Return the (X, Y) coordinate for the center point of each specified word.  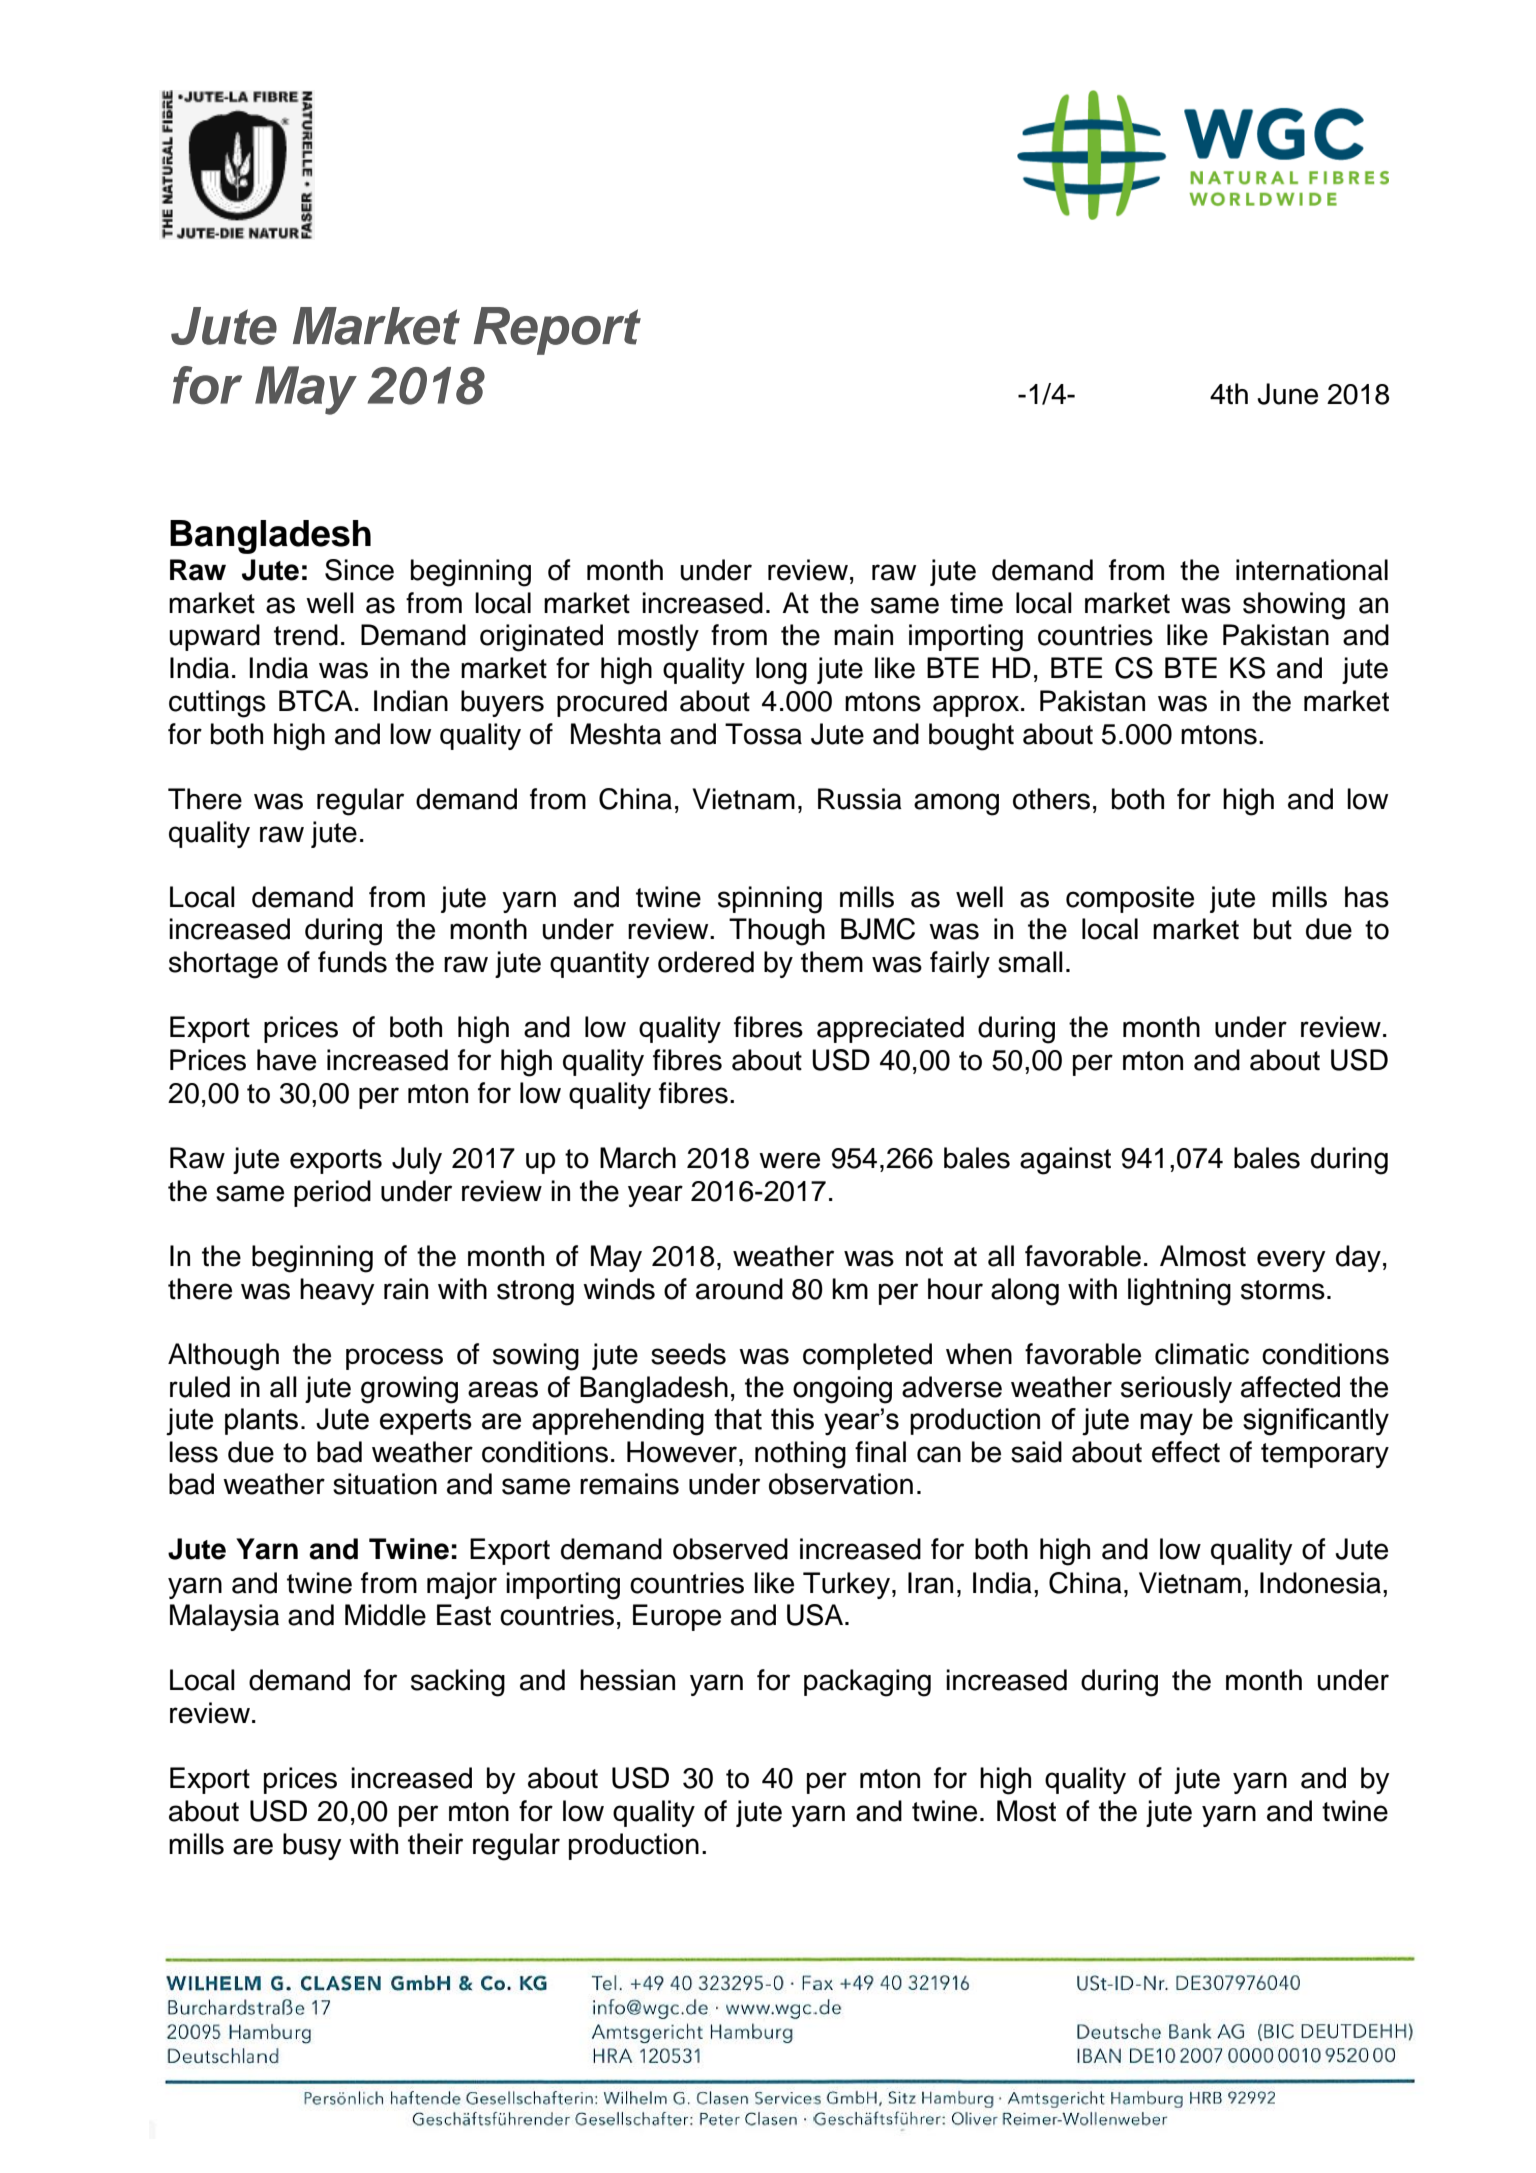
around (739, 1289)
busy (312, 1846)
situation (385, 1484)
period (332, 1193)
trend (306, 635)
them (832, 962)
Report (557, 331)
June (1287, 394)
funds (352, 962)
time (976, 603)
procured (612, 703)
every (1291, 1261)
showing (1294, 606)
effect (1186, 1452)
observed (730, 1549)
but (1273, 929)
